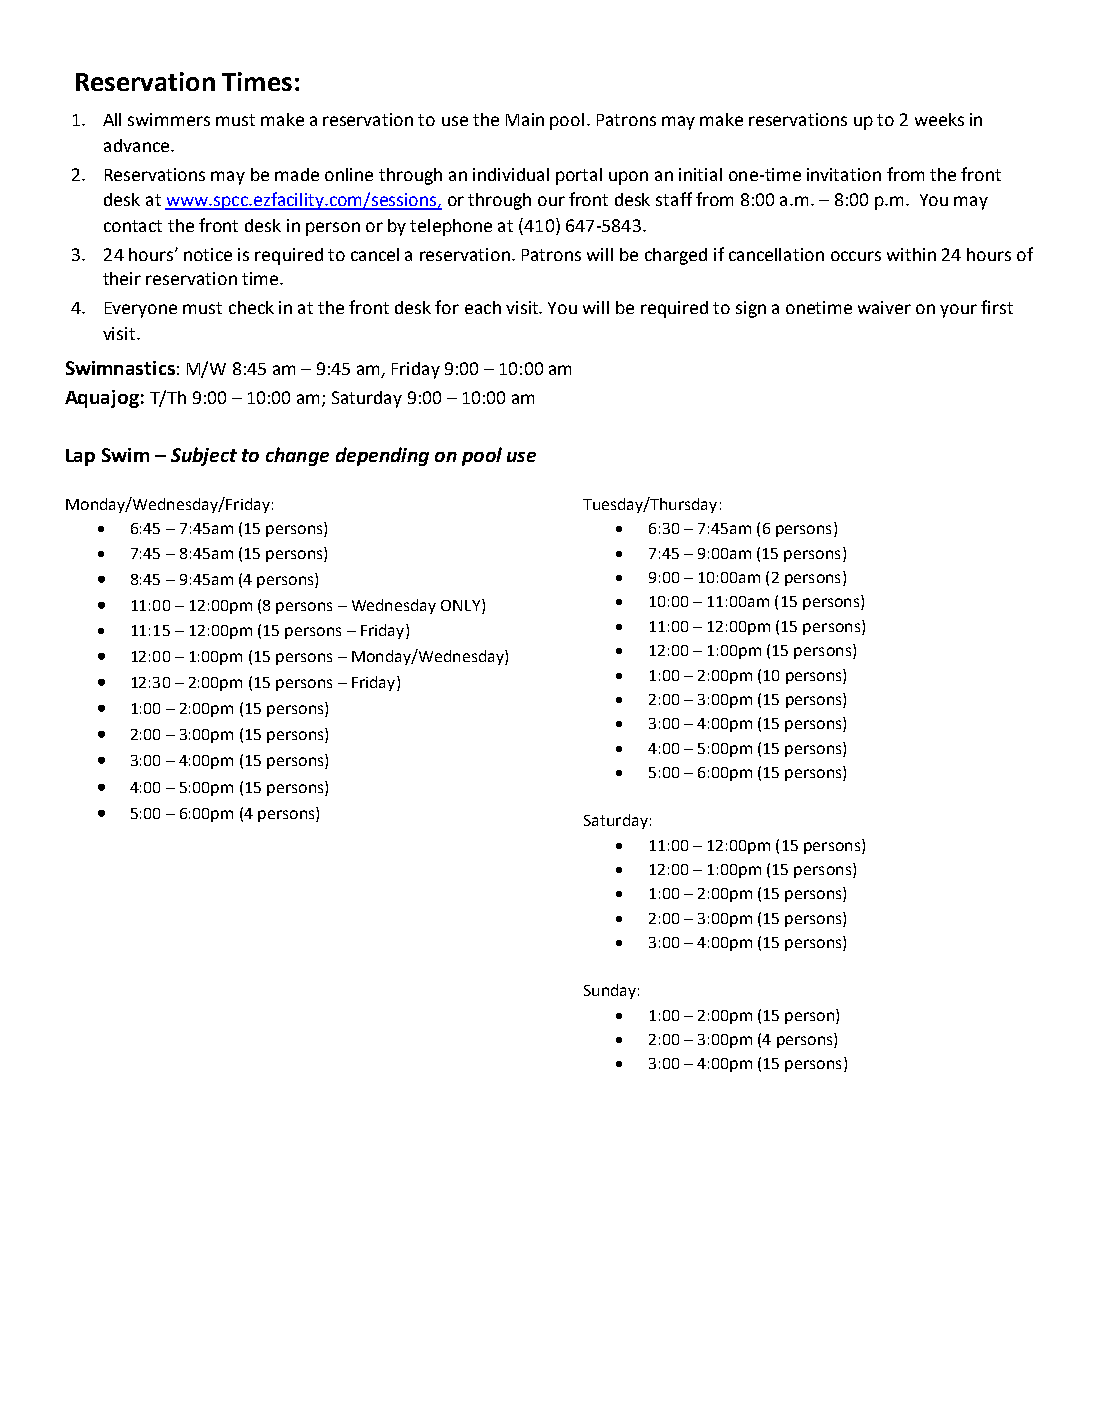  Describe the element at coordinates (462, 606) in the page. I see `ONLY` at that location.
